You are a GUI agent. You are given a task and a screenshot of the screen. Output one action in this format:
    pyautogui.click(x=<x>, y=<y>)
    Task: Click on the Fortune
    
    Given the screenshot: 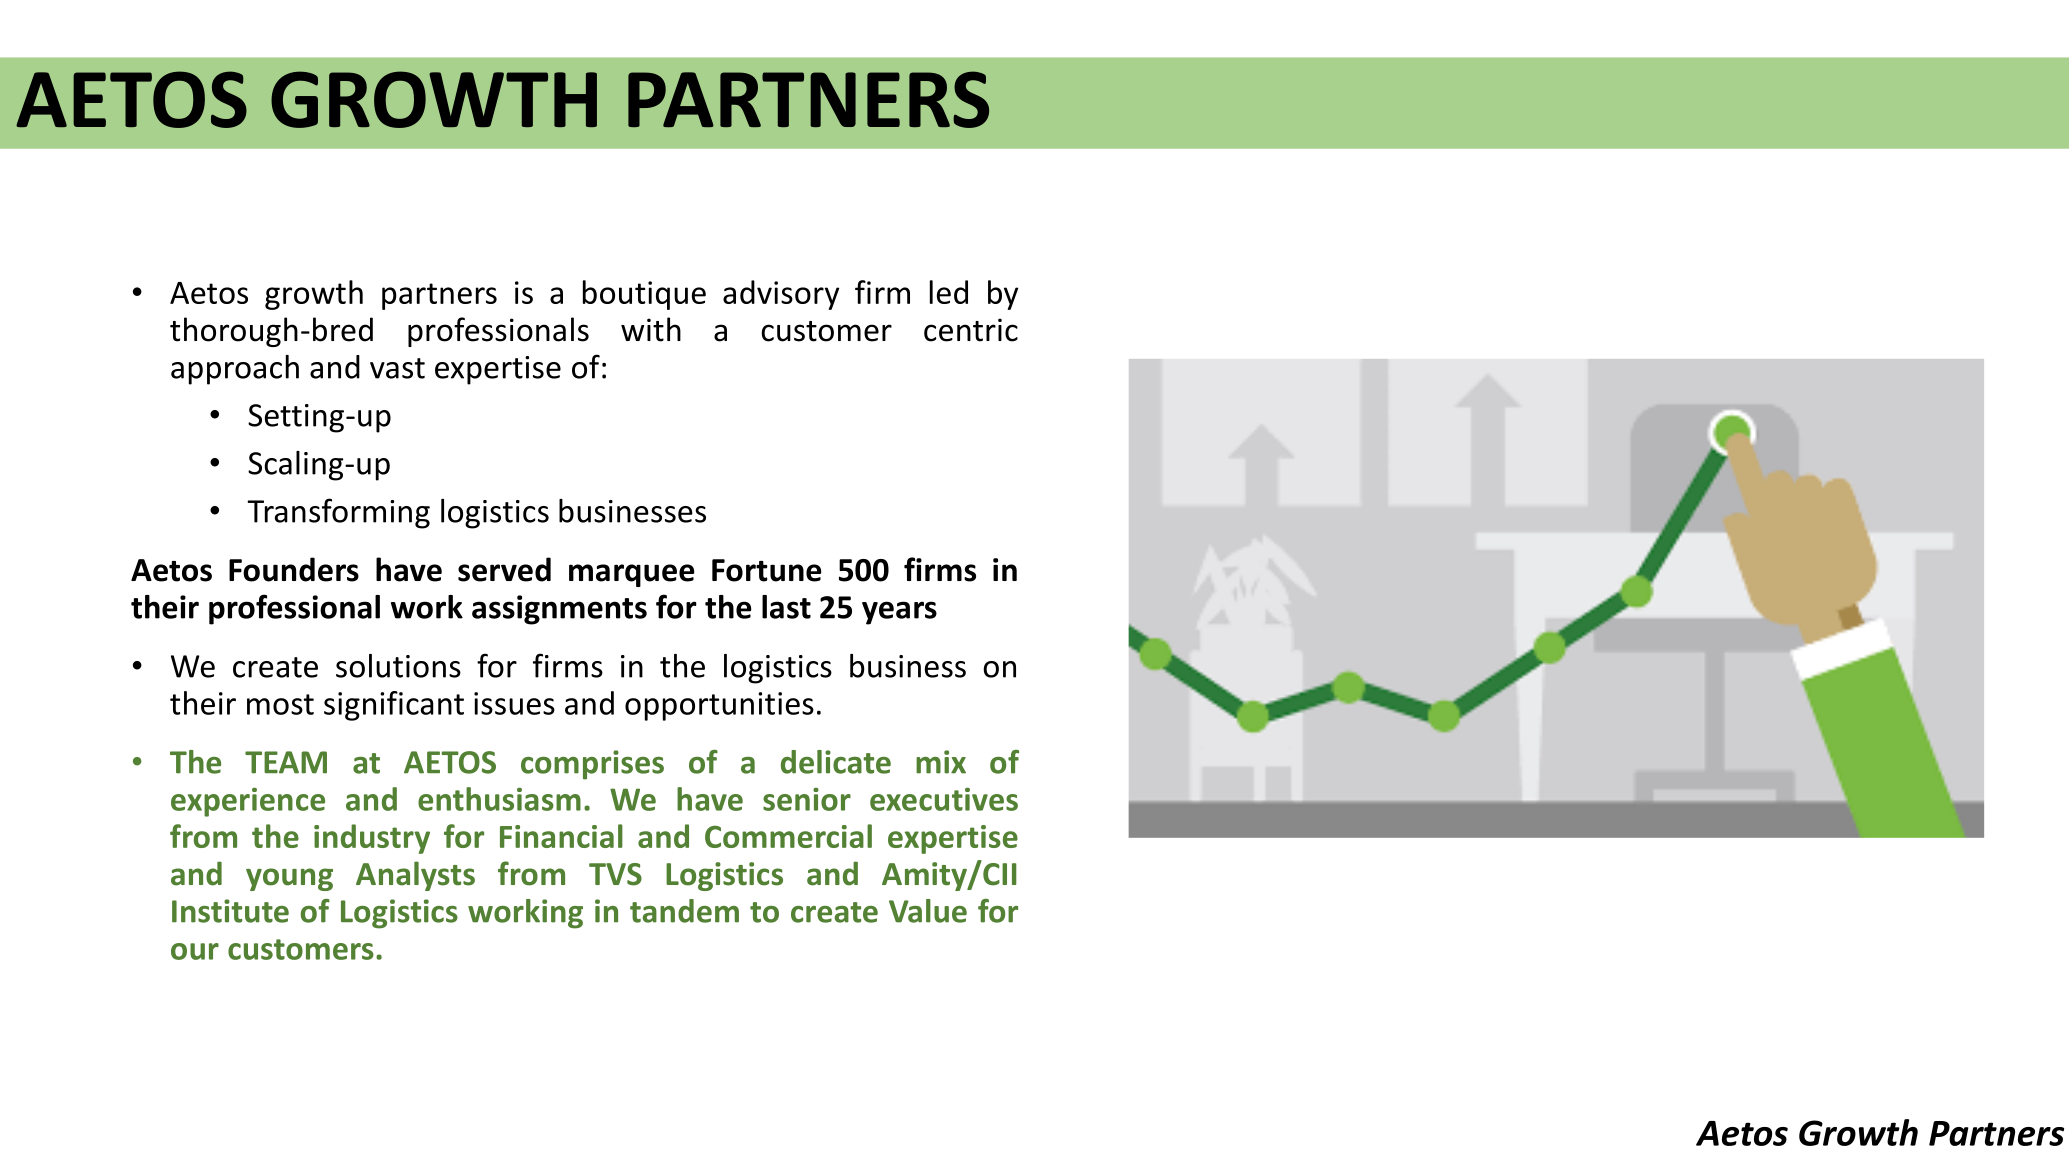 What is the action you would take?
    pyautogui.click(x=766, y=570)
